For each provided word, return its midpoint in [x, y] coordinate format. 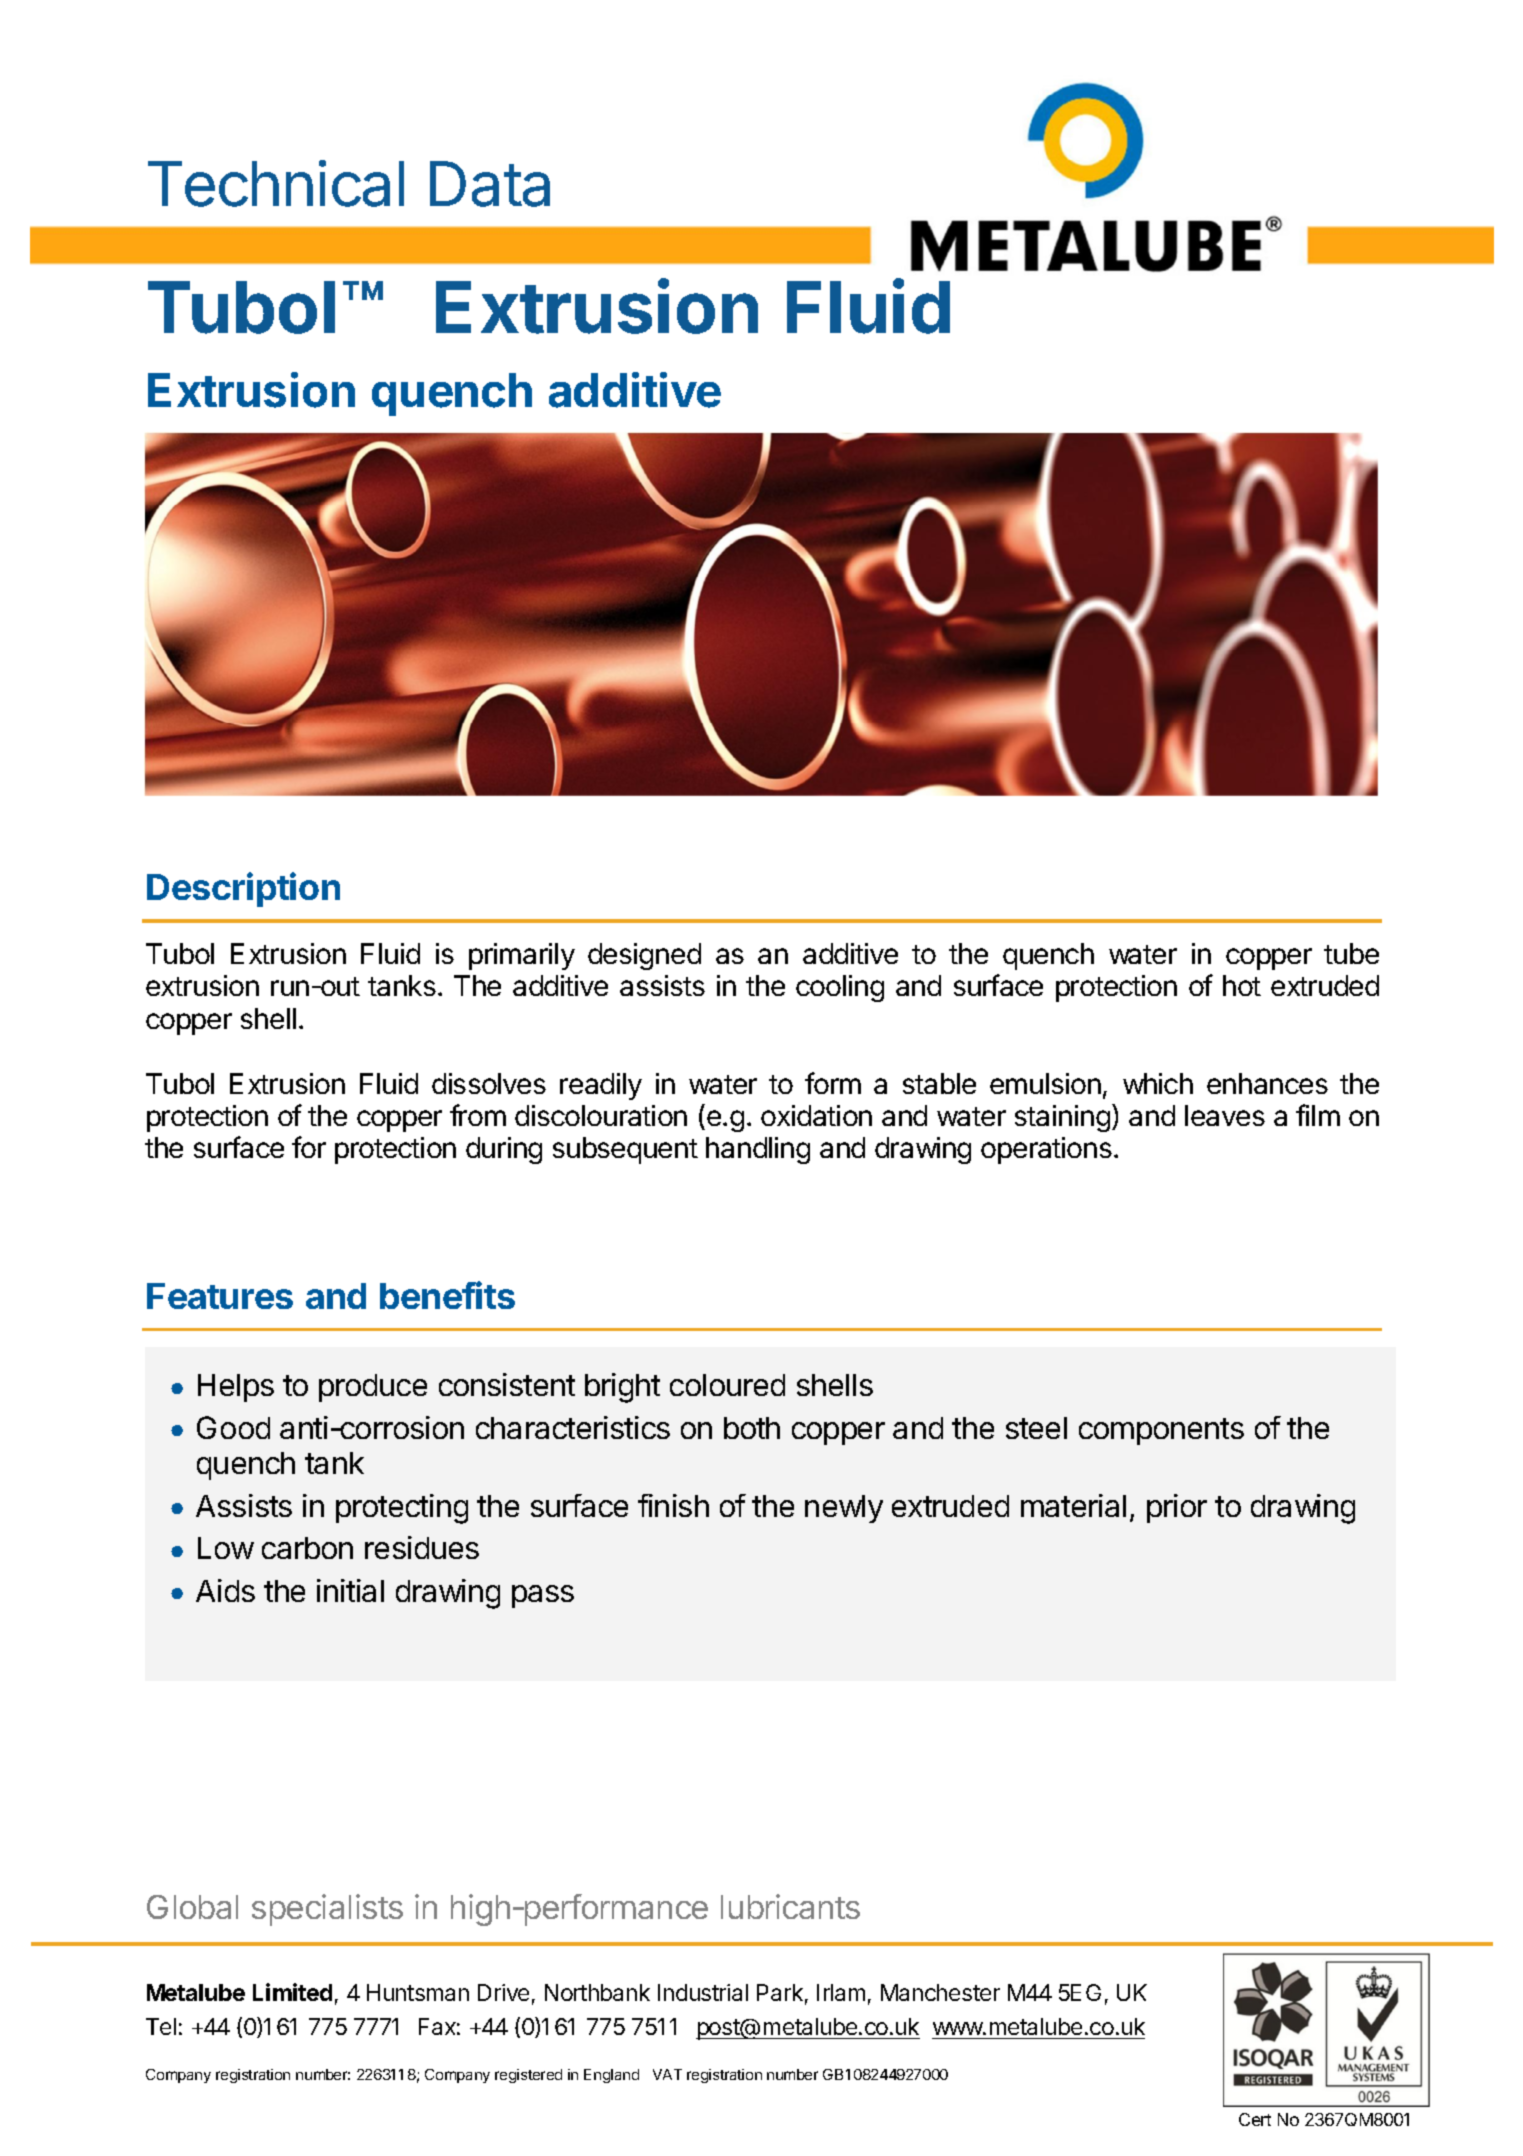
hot [1242, 985]
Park [780, 1992]
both [752, 1428]
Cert [1255, 2119]
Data [490, 184]
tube [1351, 953]
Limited [292, 1992]
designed [644, 956]
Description [243, 889]
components [1161, 1431]
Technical [276, 183]
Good [233, 1427]
